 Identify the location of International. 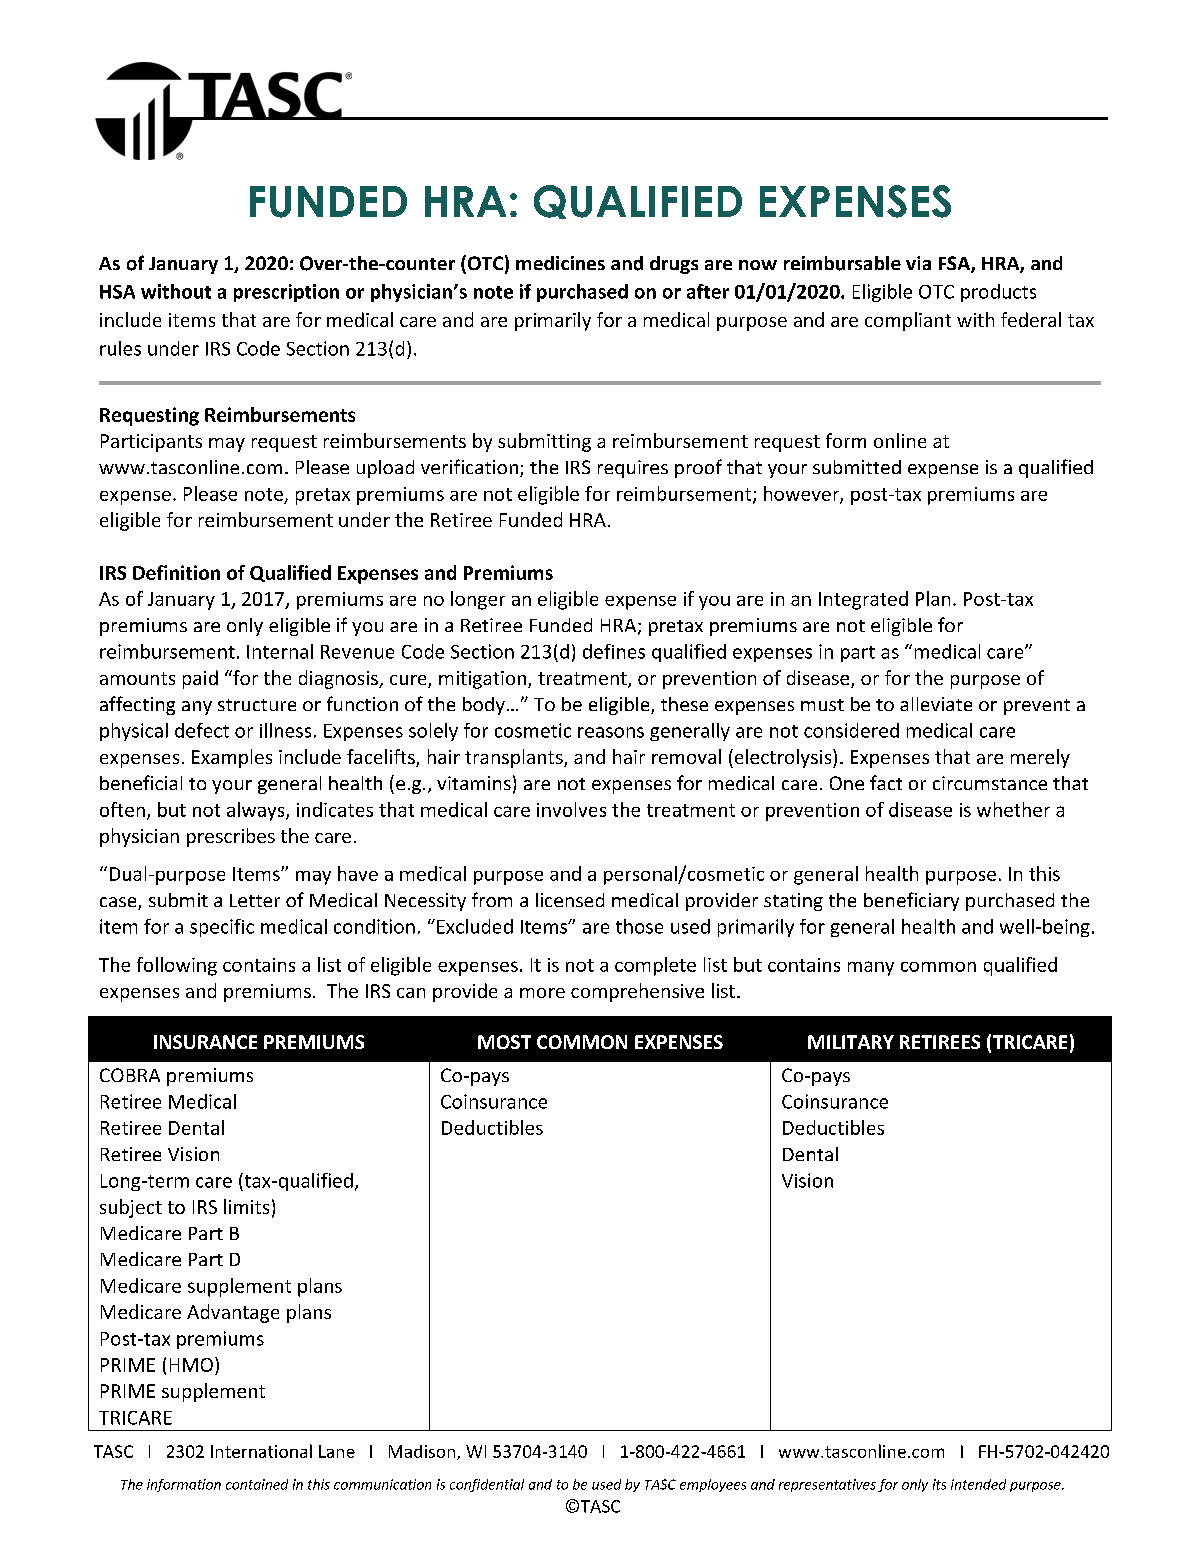
(261, 1451).
